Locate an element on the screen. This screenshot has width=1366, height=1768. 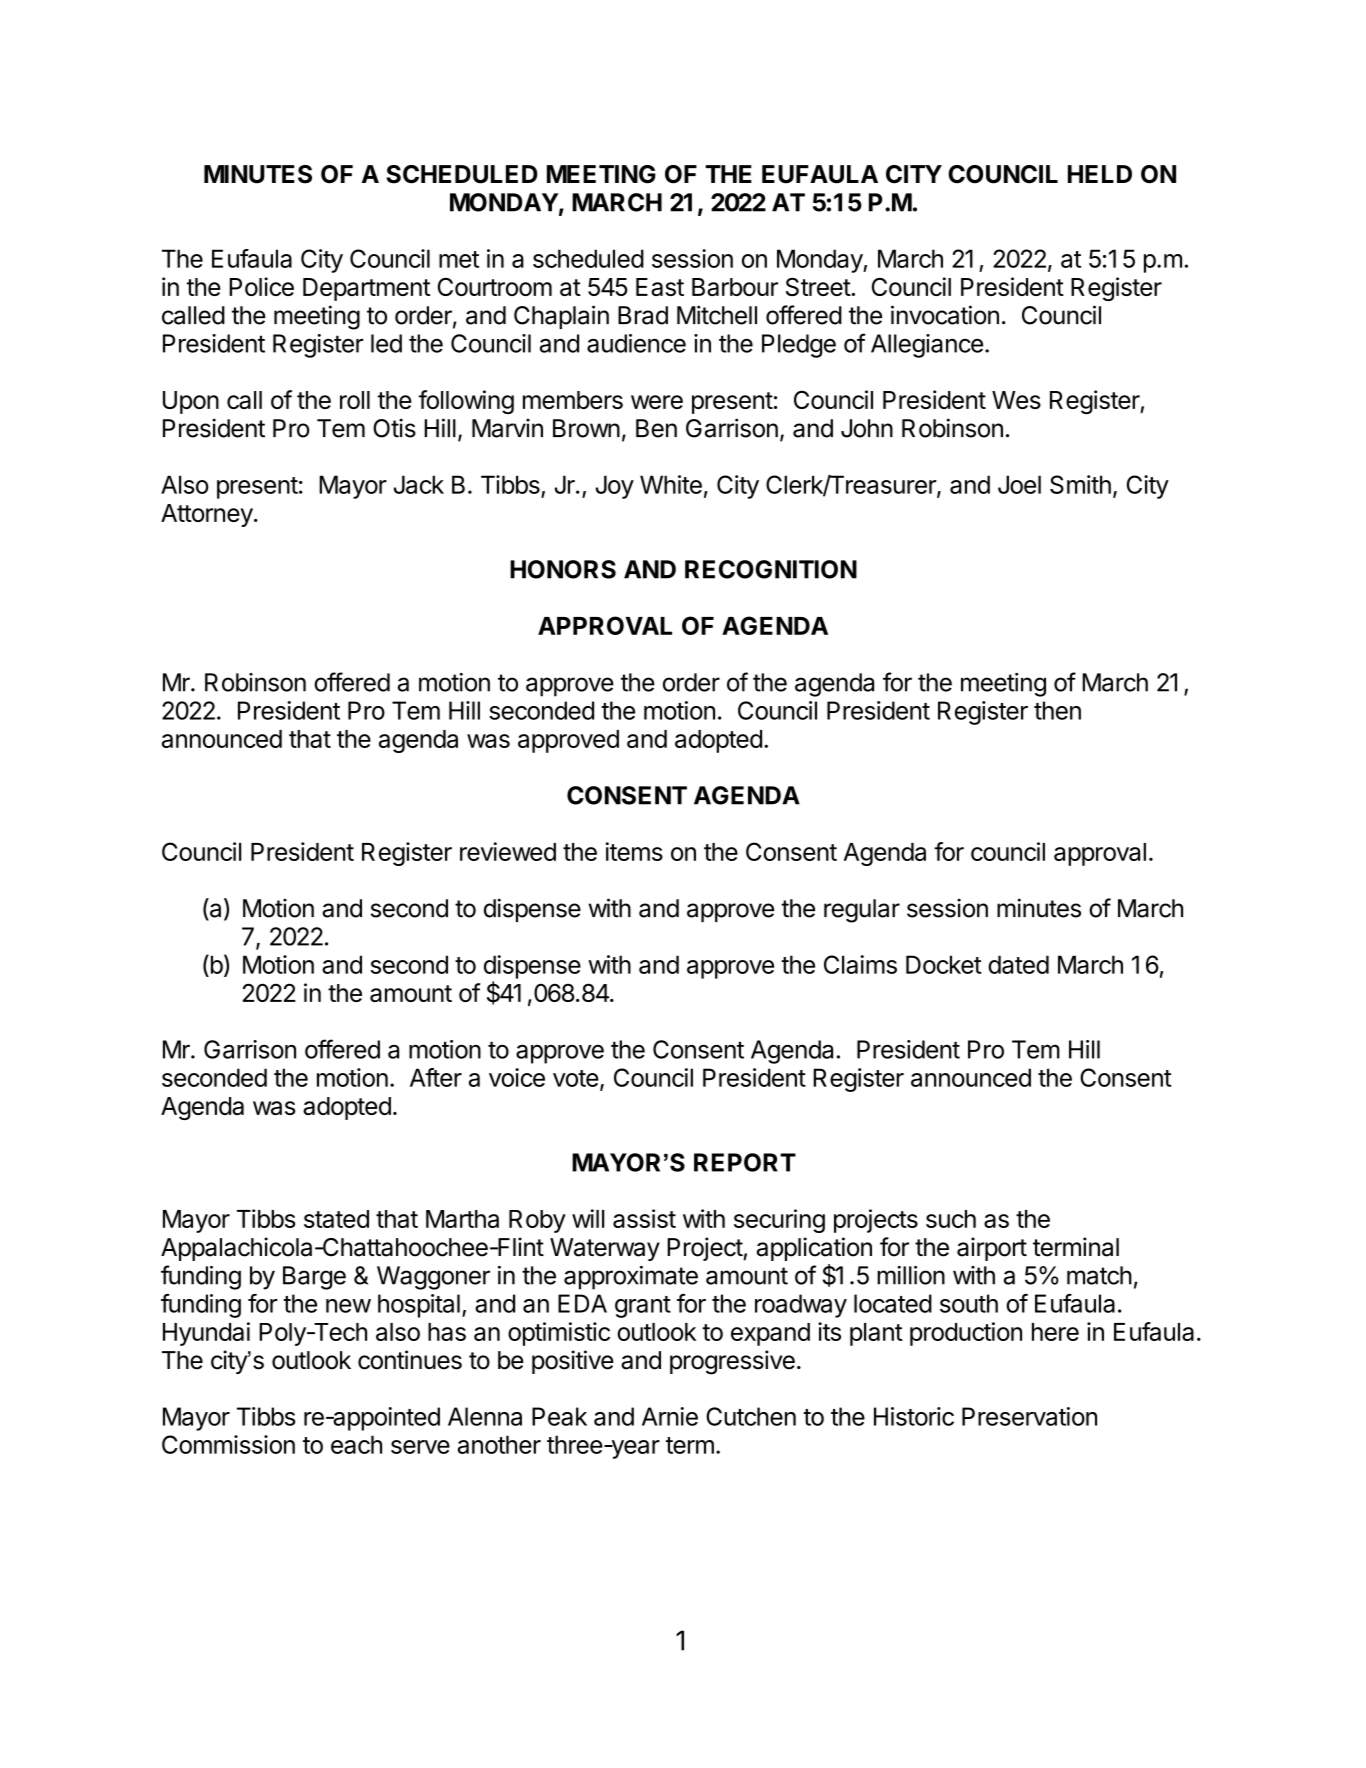
Police is located at coordinates (261, 286).
